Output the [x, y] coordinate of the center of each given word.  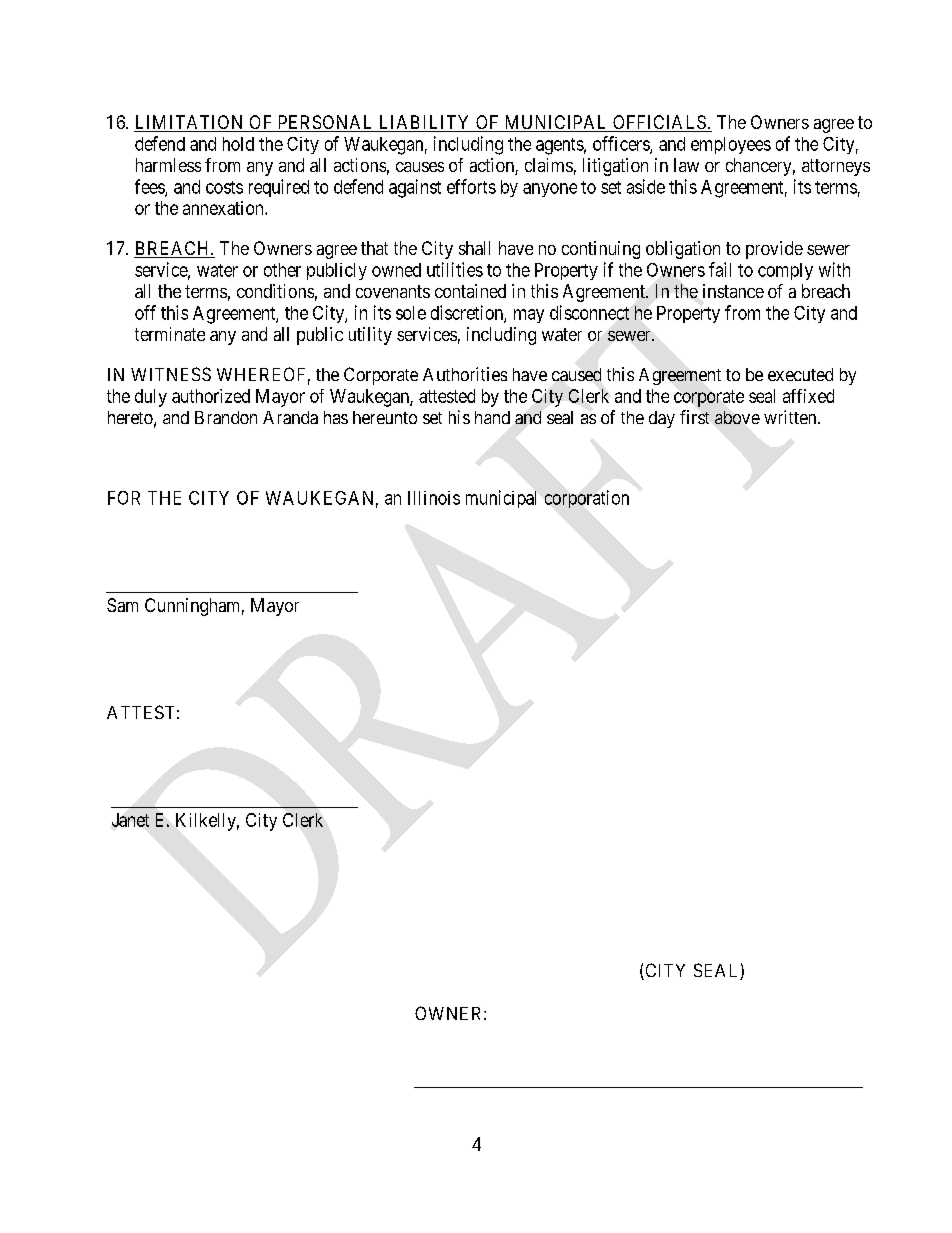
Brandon [226, 417]
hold [238, 144]
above [737, 417]
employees [731, 145]
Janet [130, 820]
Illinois [434, 498]
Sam [122, 605]
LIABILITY [424, 122]
